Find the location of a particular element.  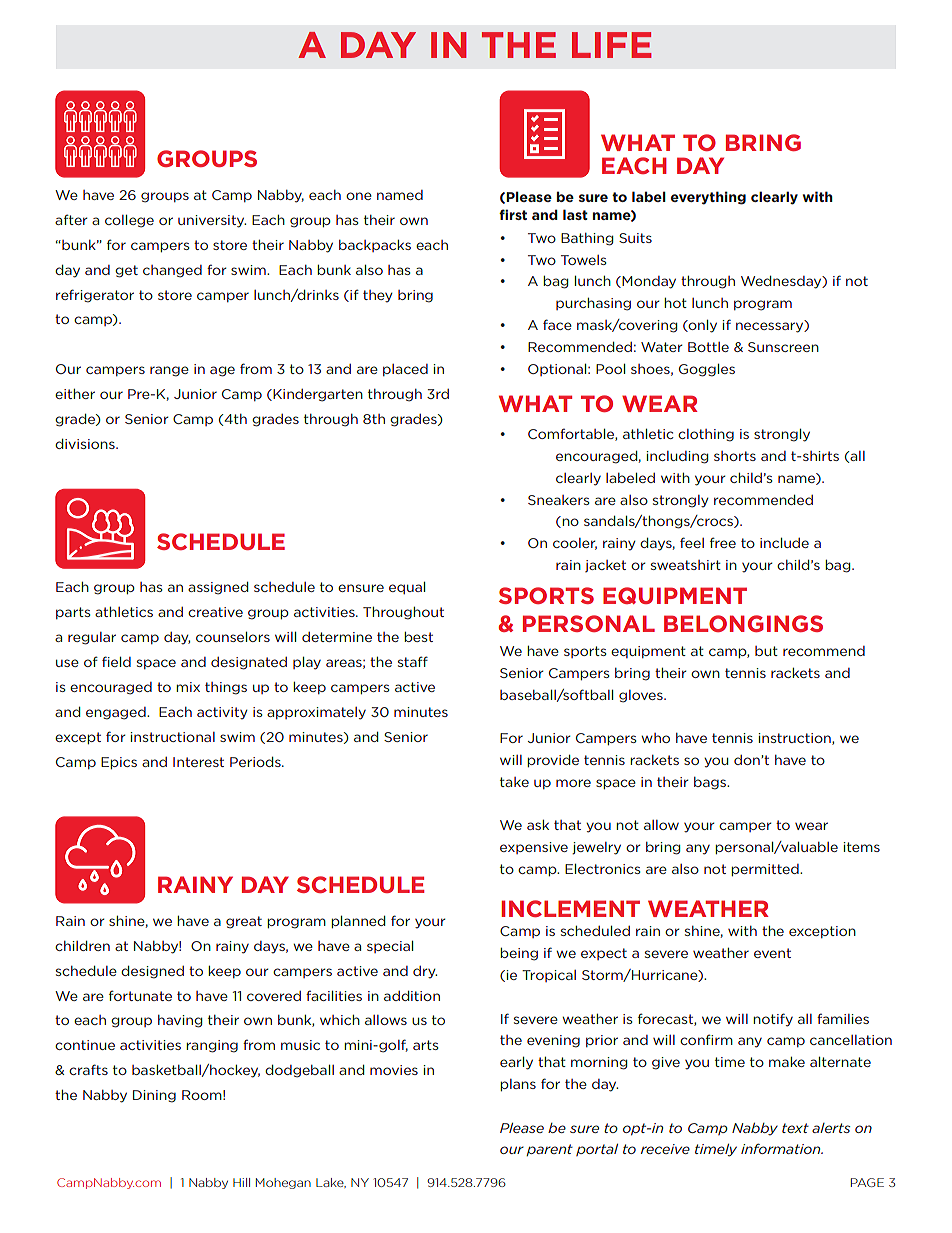

BELONGINGS is located at coordinates (743, 623).
